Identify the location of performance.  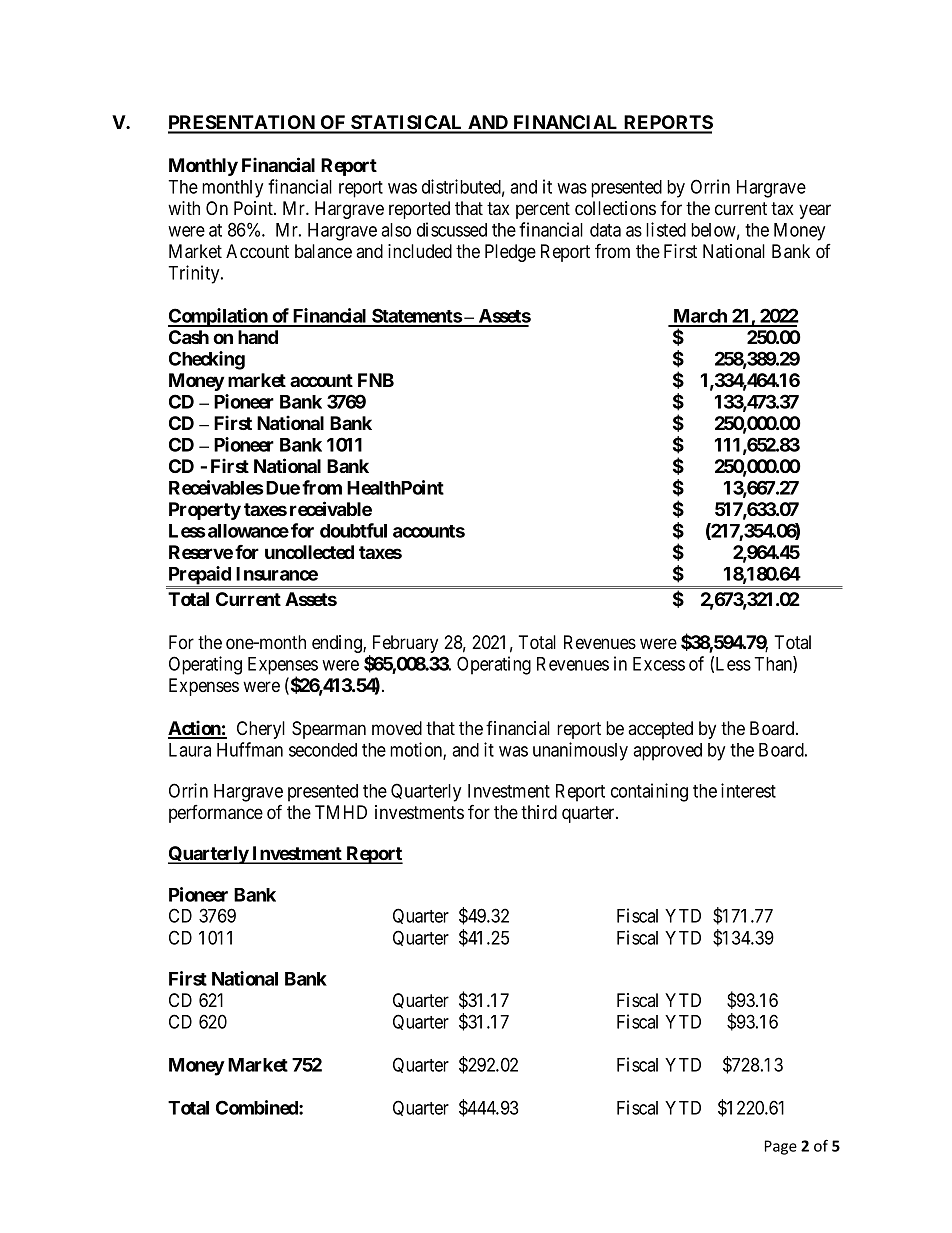
(216, 814).
